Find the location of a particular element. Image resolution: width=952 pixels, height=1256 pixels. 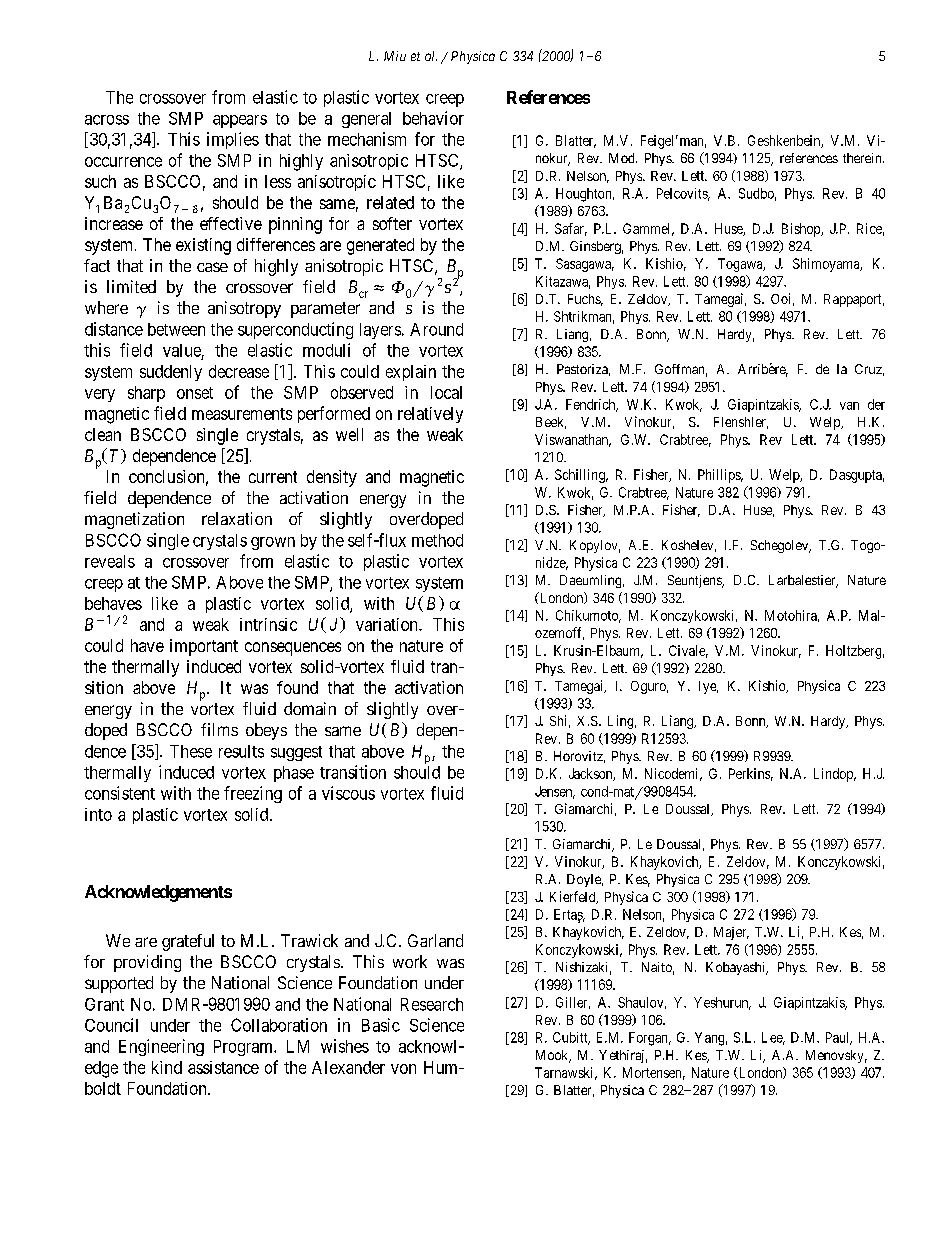

van is located at coordinates (849, 406).
